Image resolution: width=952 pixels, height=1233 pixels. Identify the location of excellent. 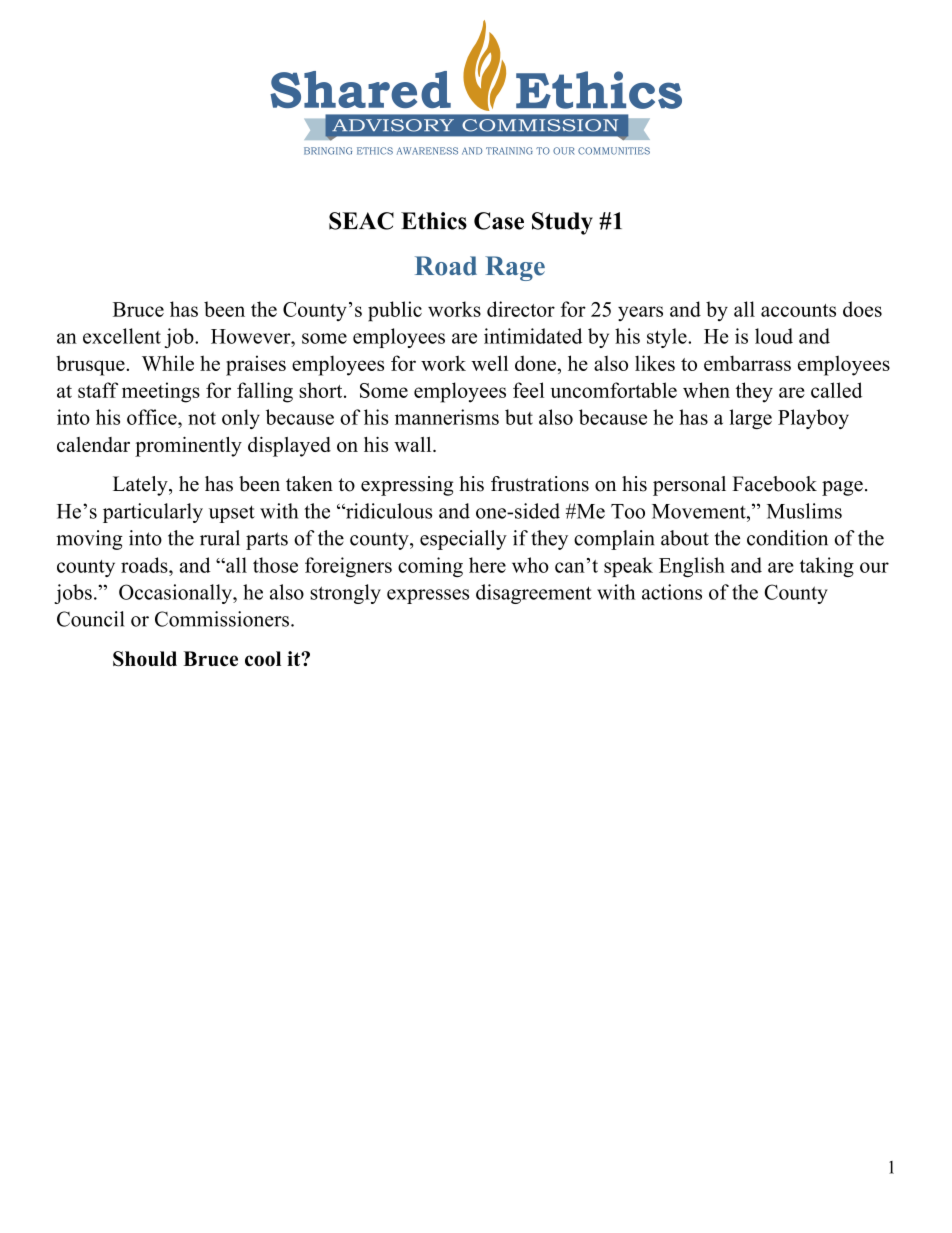
(122, 336).
